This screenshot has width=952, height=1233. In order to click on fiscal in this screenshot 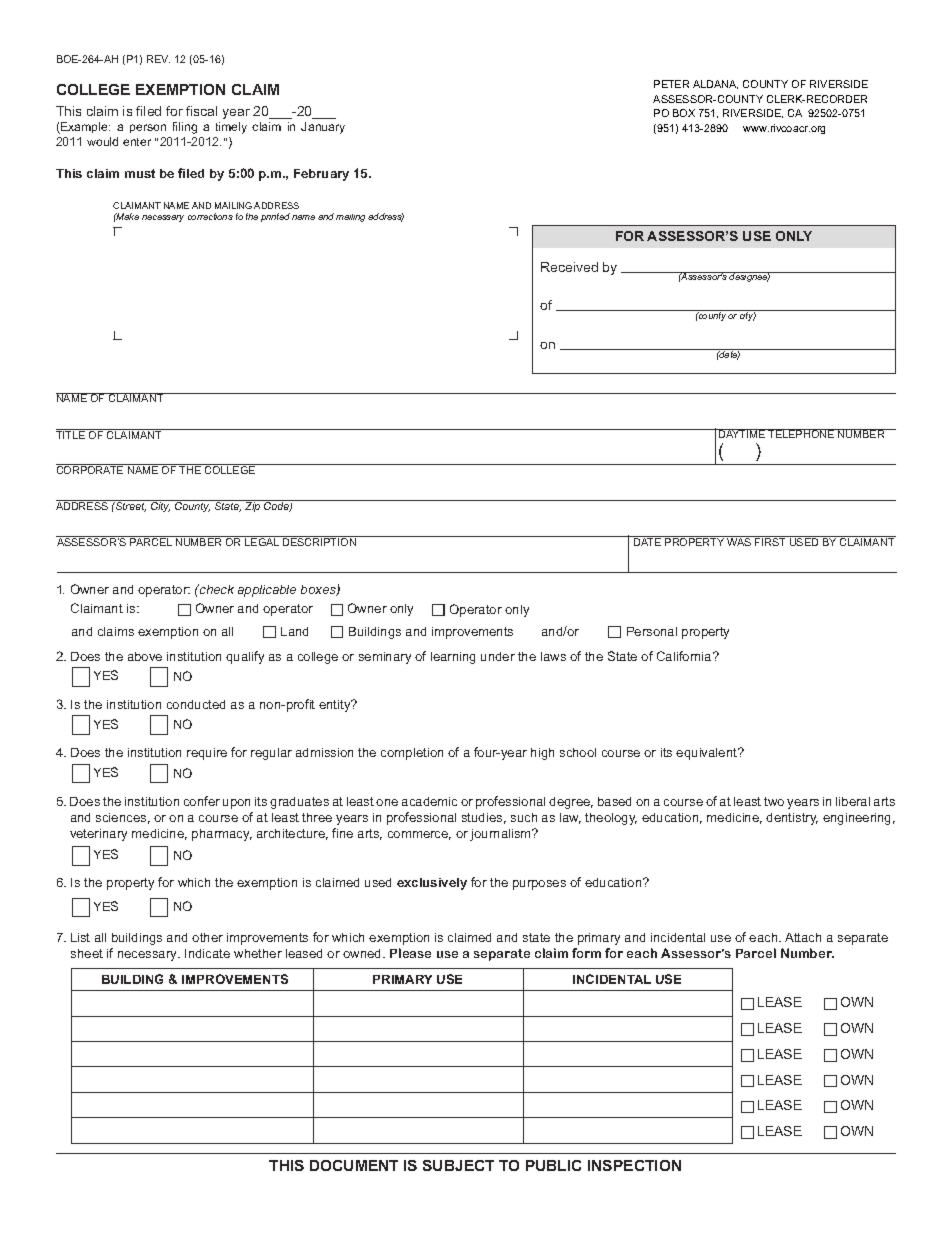, I will do `click(201, 111)`.
